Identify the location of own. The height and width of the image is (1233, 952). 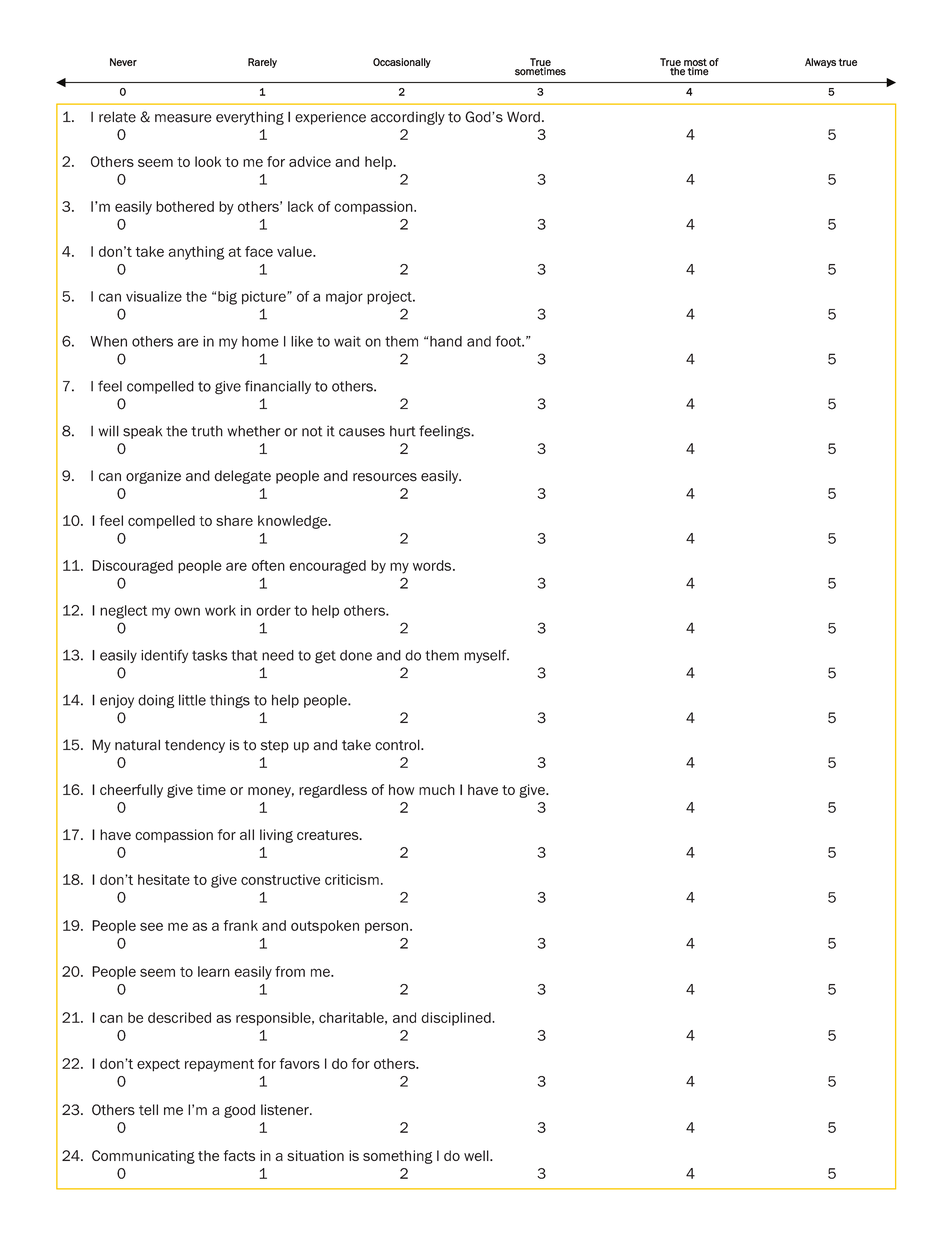
(187, 611).
